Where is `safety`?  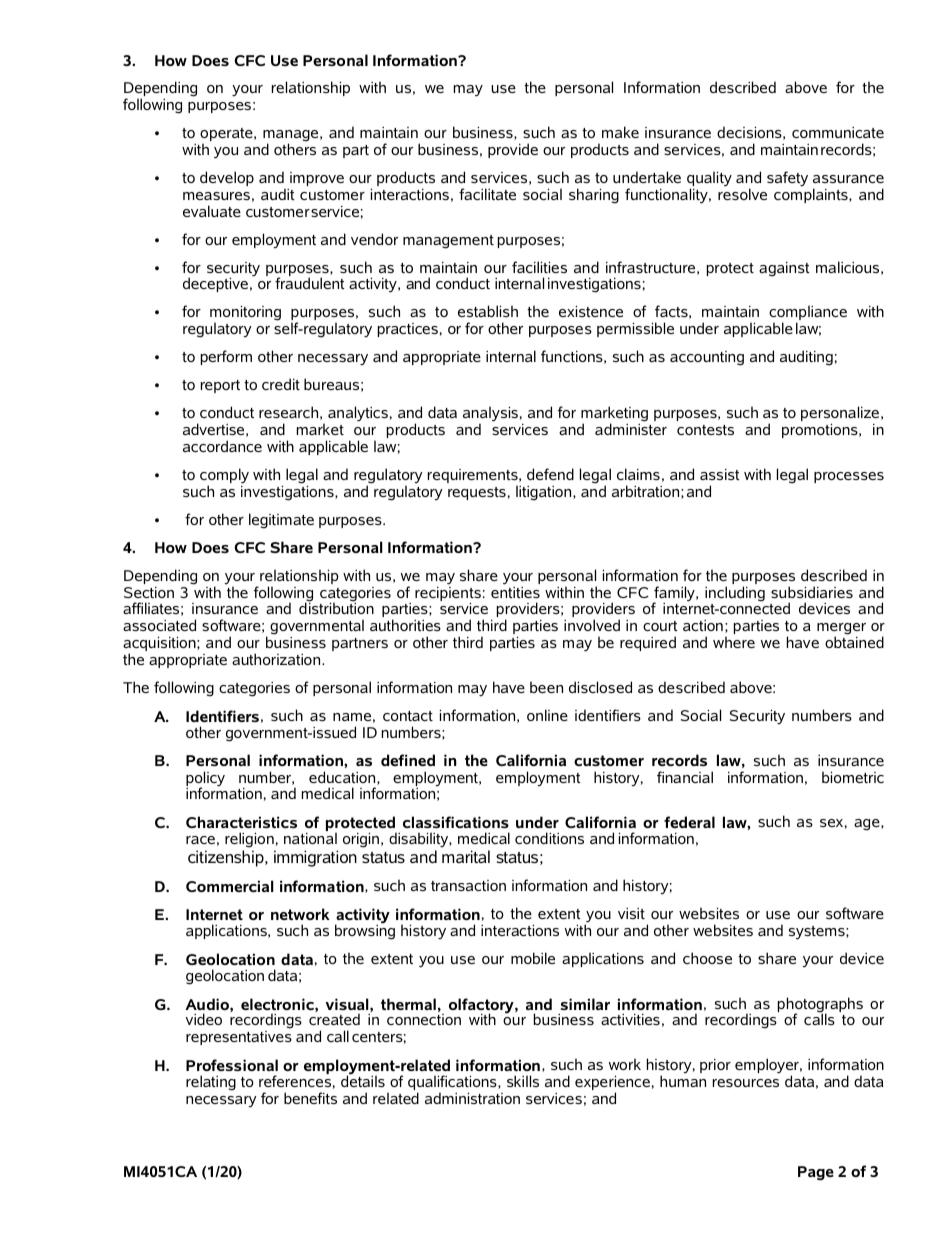
safety is located at coordinates (787, 178).
